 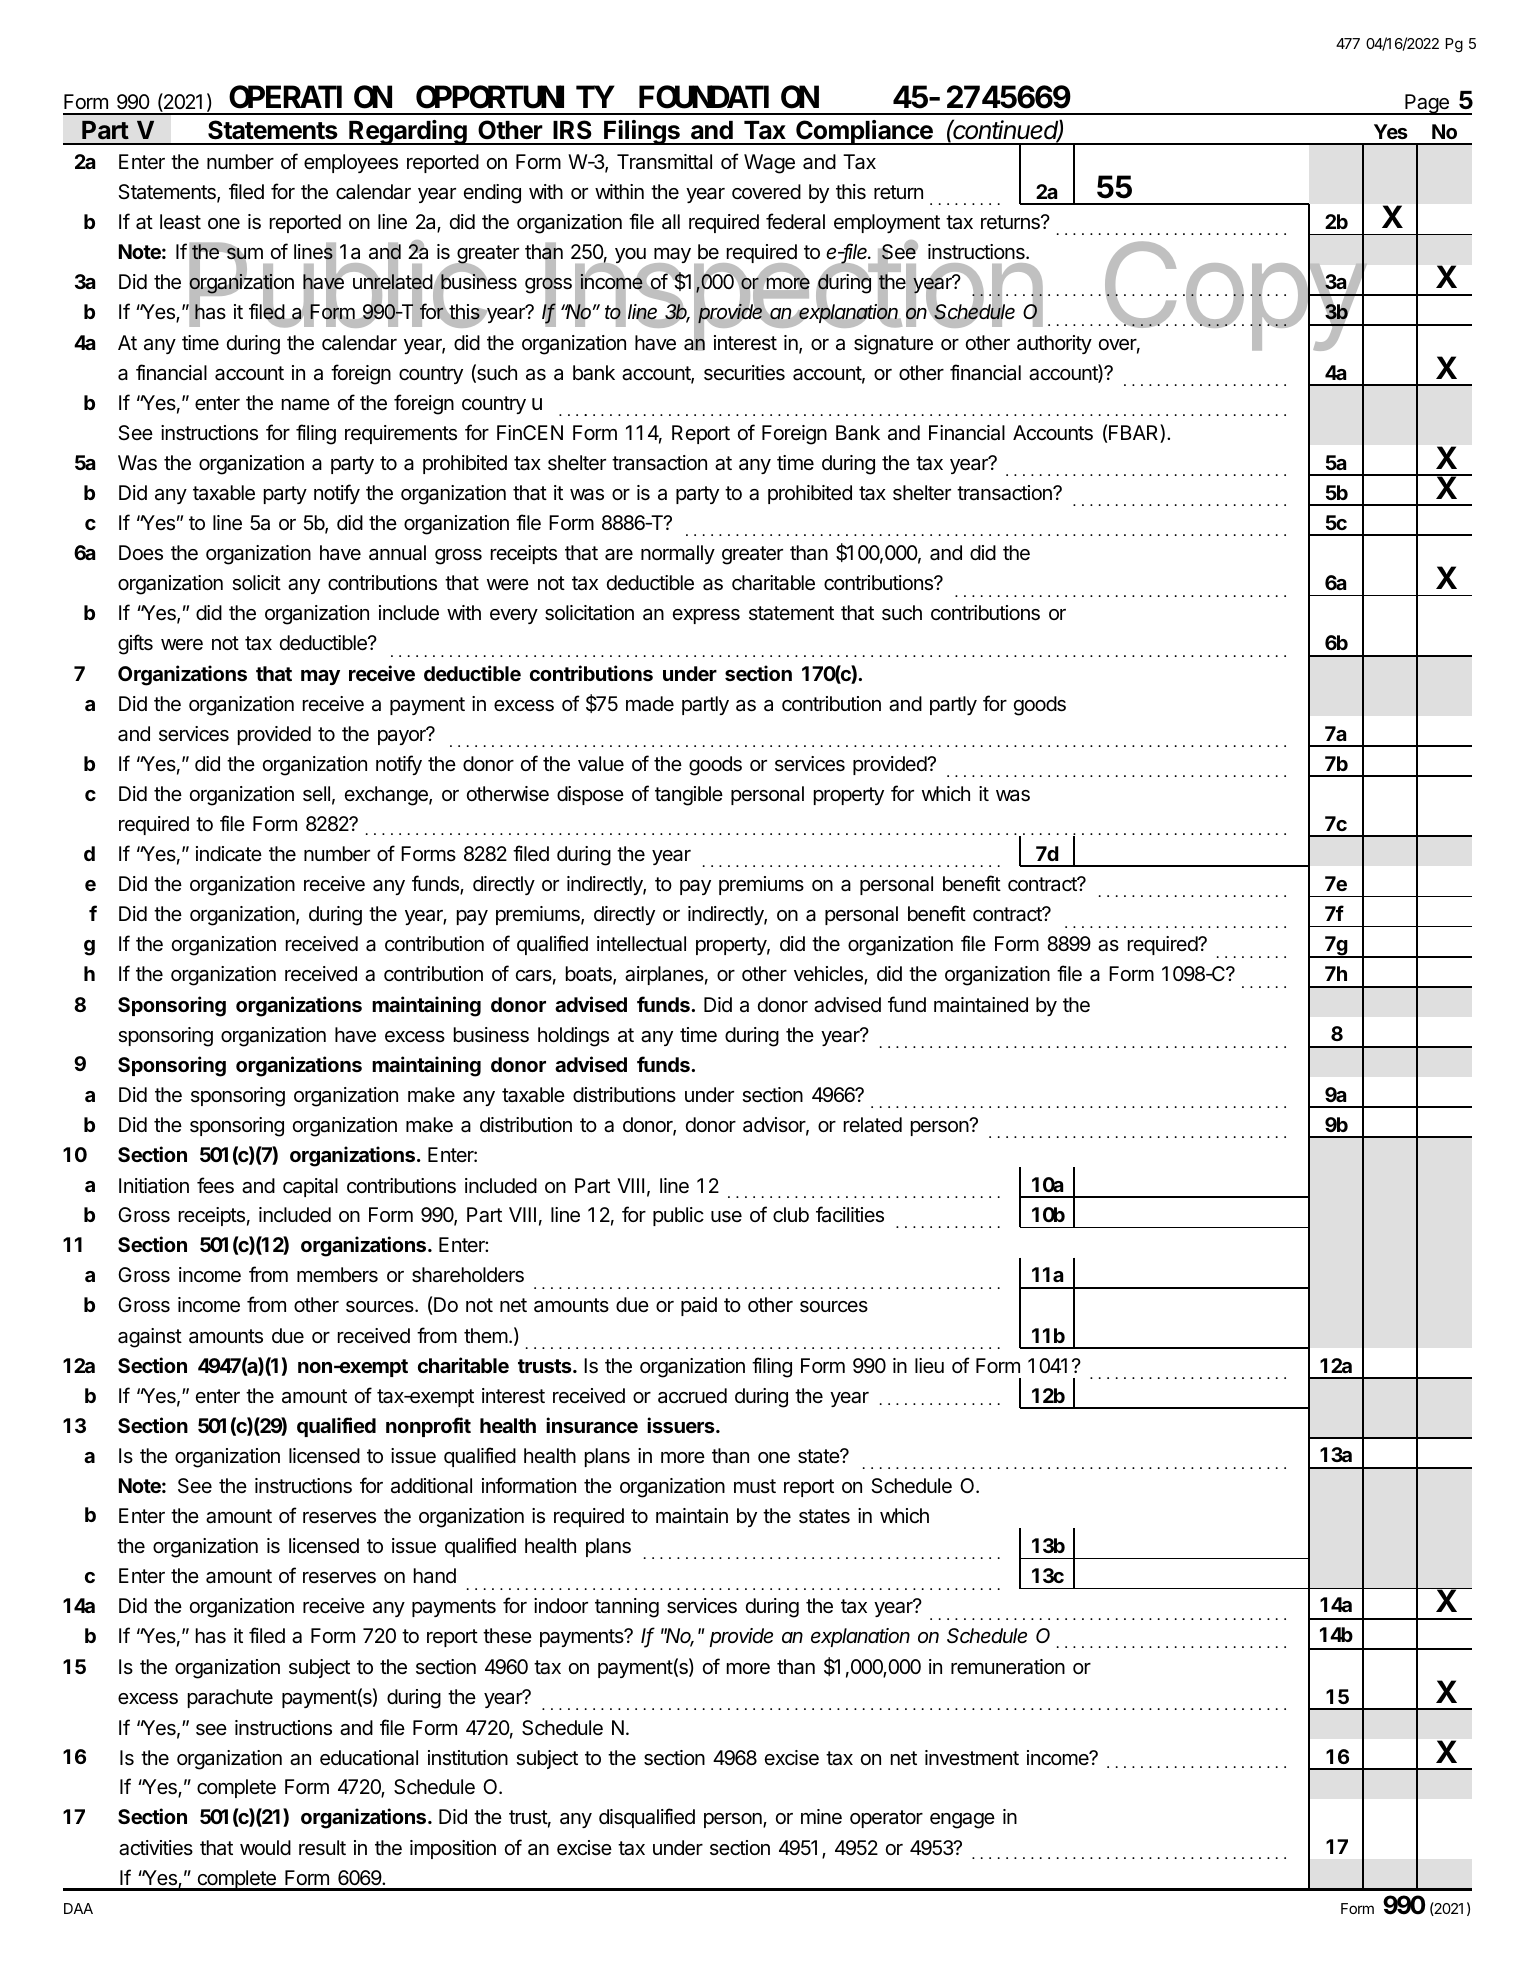 What do you see at coordinates (150, 1338) in the page?
I see `against` at bounding box center [150, 1338].
